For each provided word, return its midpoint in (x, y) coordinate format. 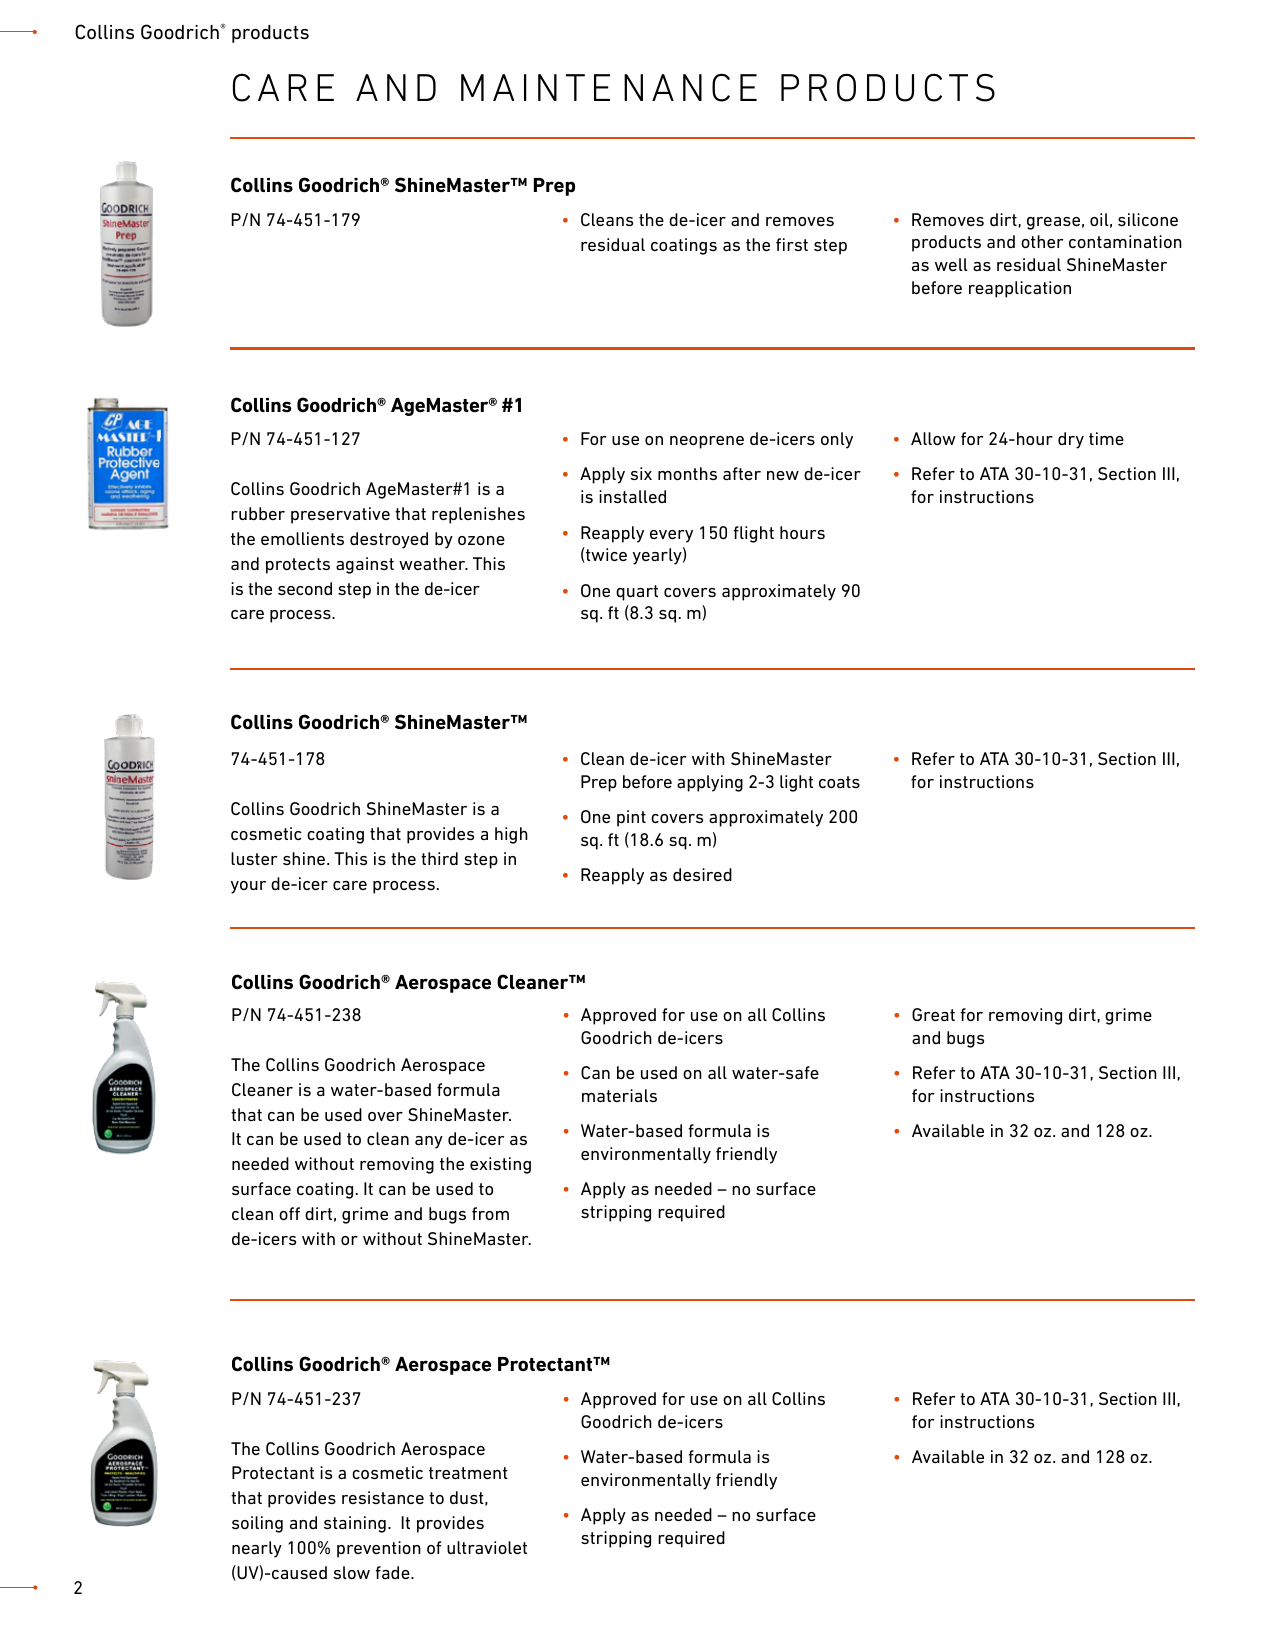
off (289, 1213)
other (1042, 241)
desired (702, 874)
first (792, 244)
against (365, 565)
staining (355, 1524)
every (671, 536)
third (439, 858)
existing (500, 1165)
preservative (340, 515)
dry (1071, 440)
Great (933, 1014)
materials (619, 1095)
